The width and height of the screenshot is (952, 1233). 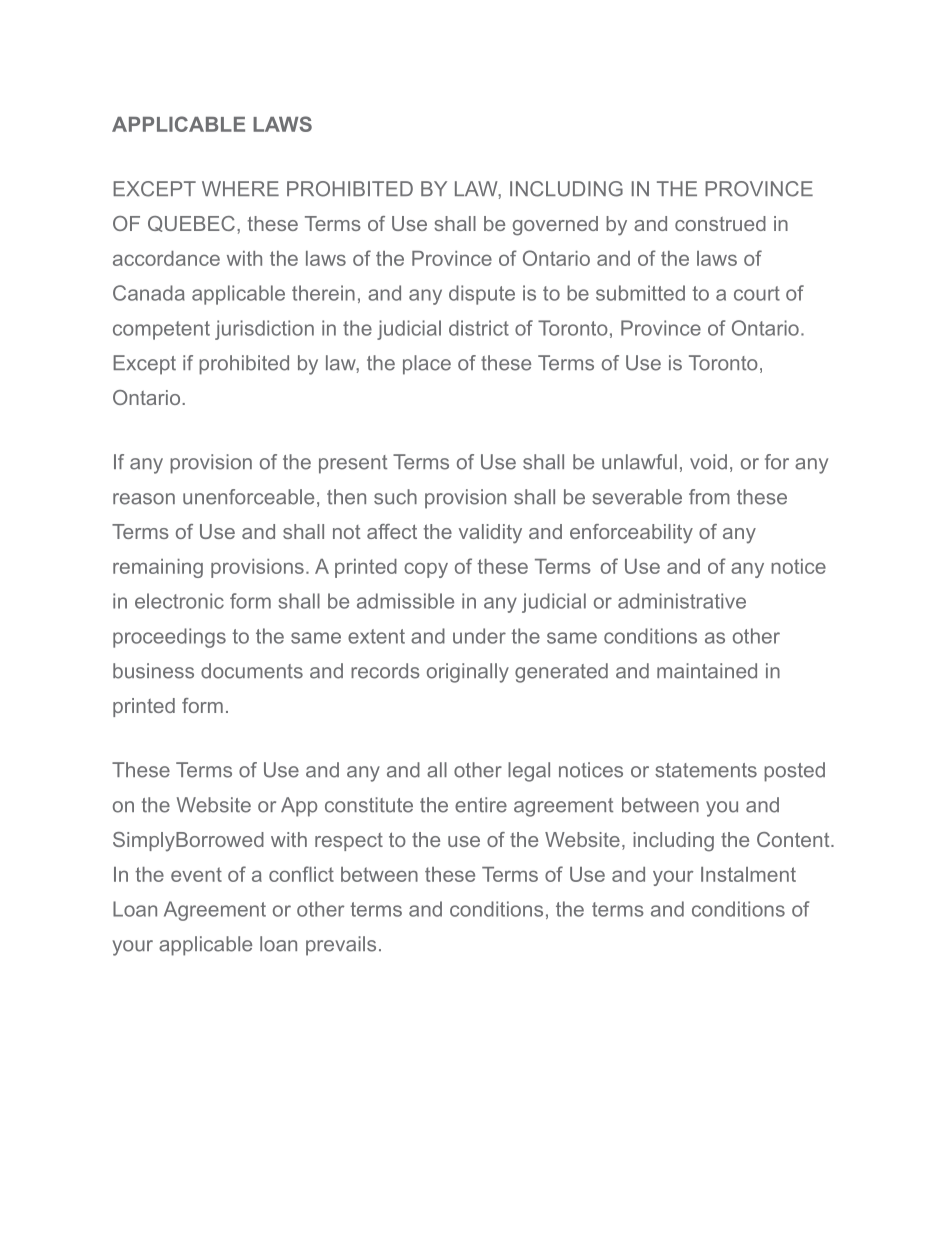 I want to click on governed, so click(x=555, y=226).
